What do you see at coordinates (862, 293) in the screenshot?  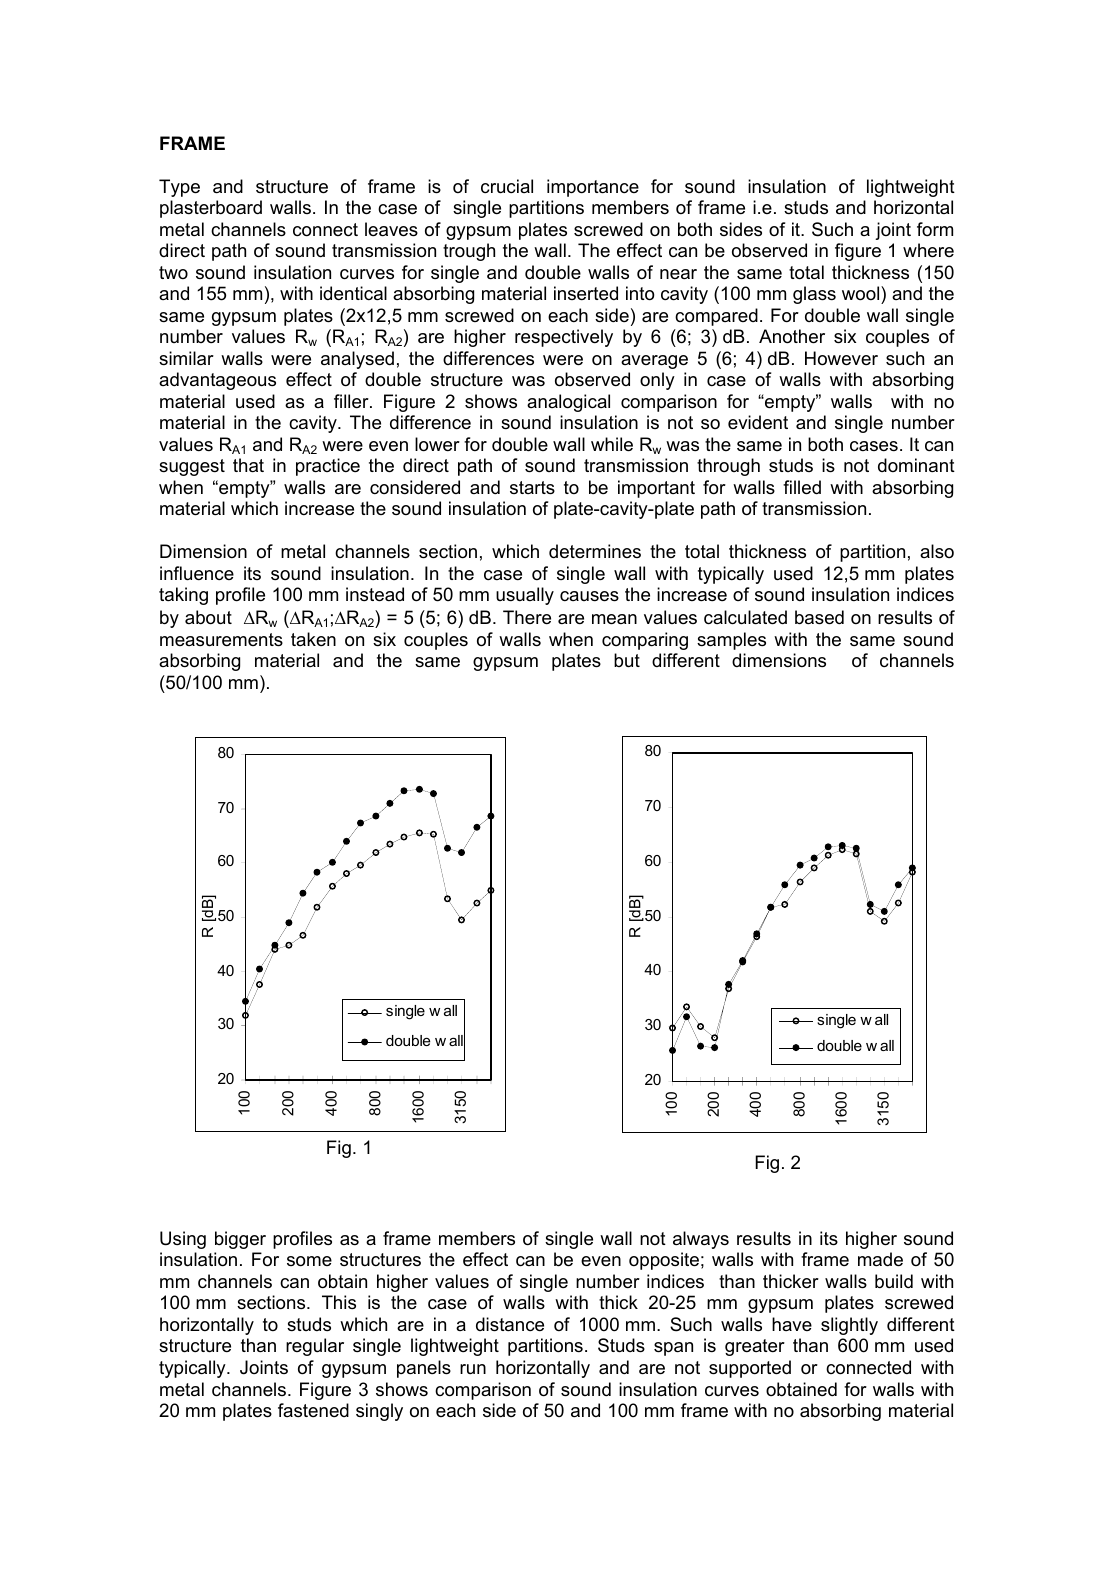 I see `wool` at bounding box center [862, 293].
